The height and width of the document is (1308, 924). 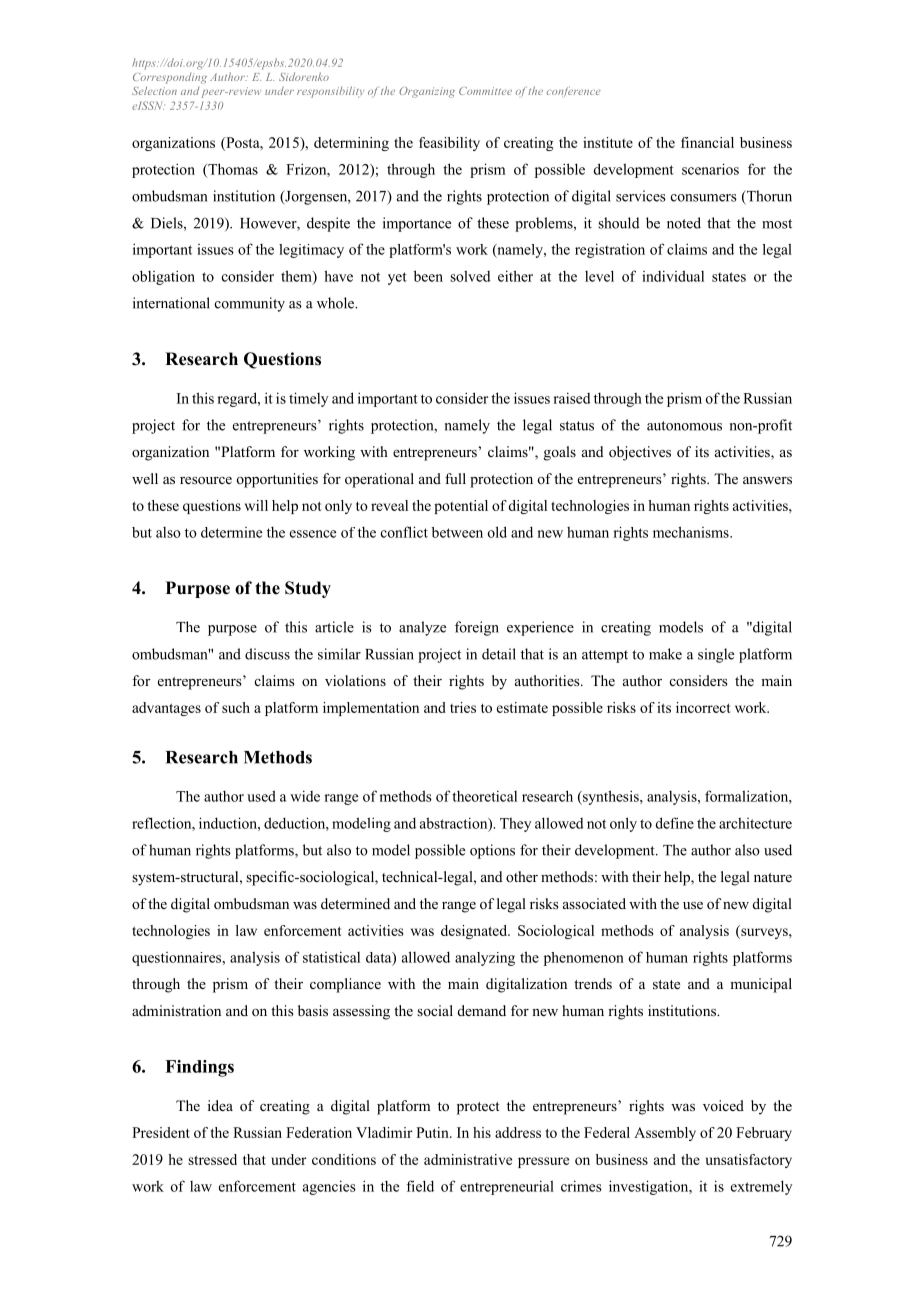 What do you see at coordinates (707, 142) in the document?
I see `financial` at bounding box center [707, 142].
